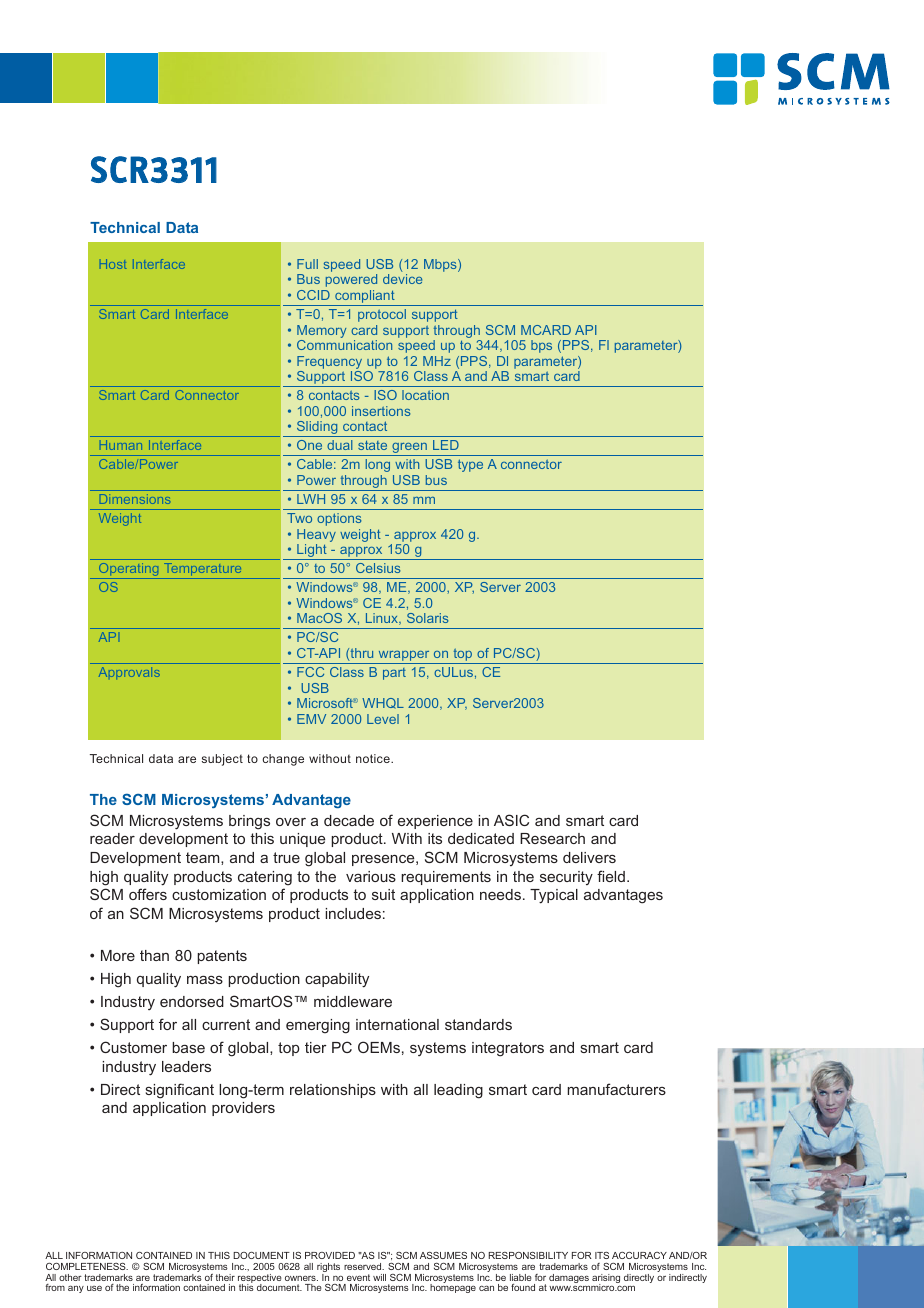 This screenshot has height=1308, width=924. Describe the element at coordinates (333, 1091) in the screenshot. I see `relationships` at that location.
